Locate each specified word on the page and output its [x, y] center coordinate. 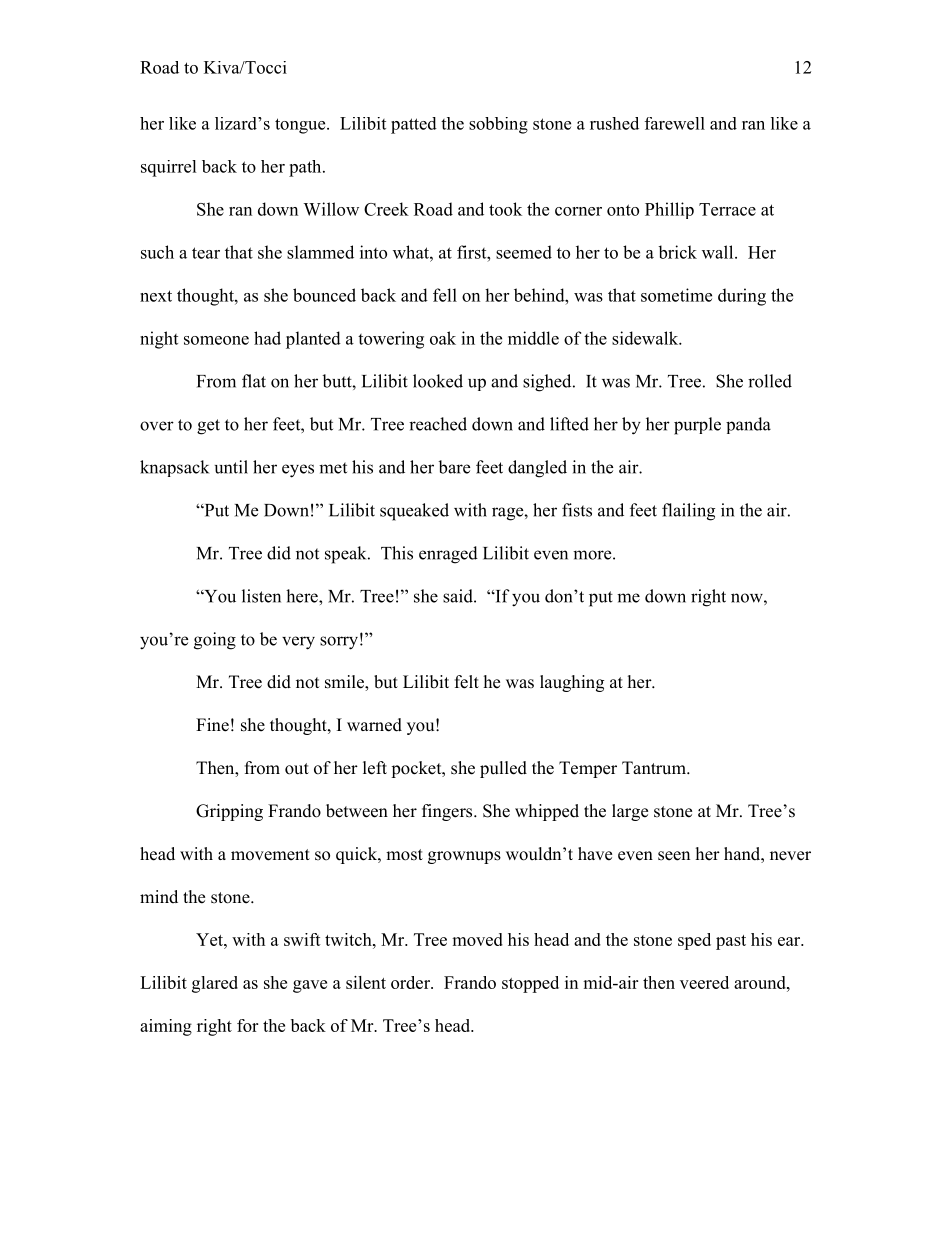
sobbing [498, 125]
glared [215, 984]
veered [704, 982]
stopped [530, 984]
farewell [675, 123]
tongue [301, 126]
